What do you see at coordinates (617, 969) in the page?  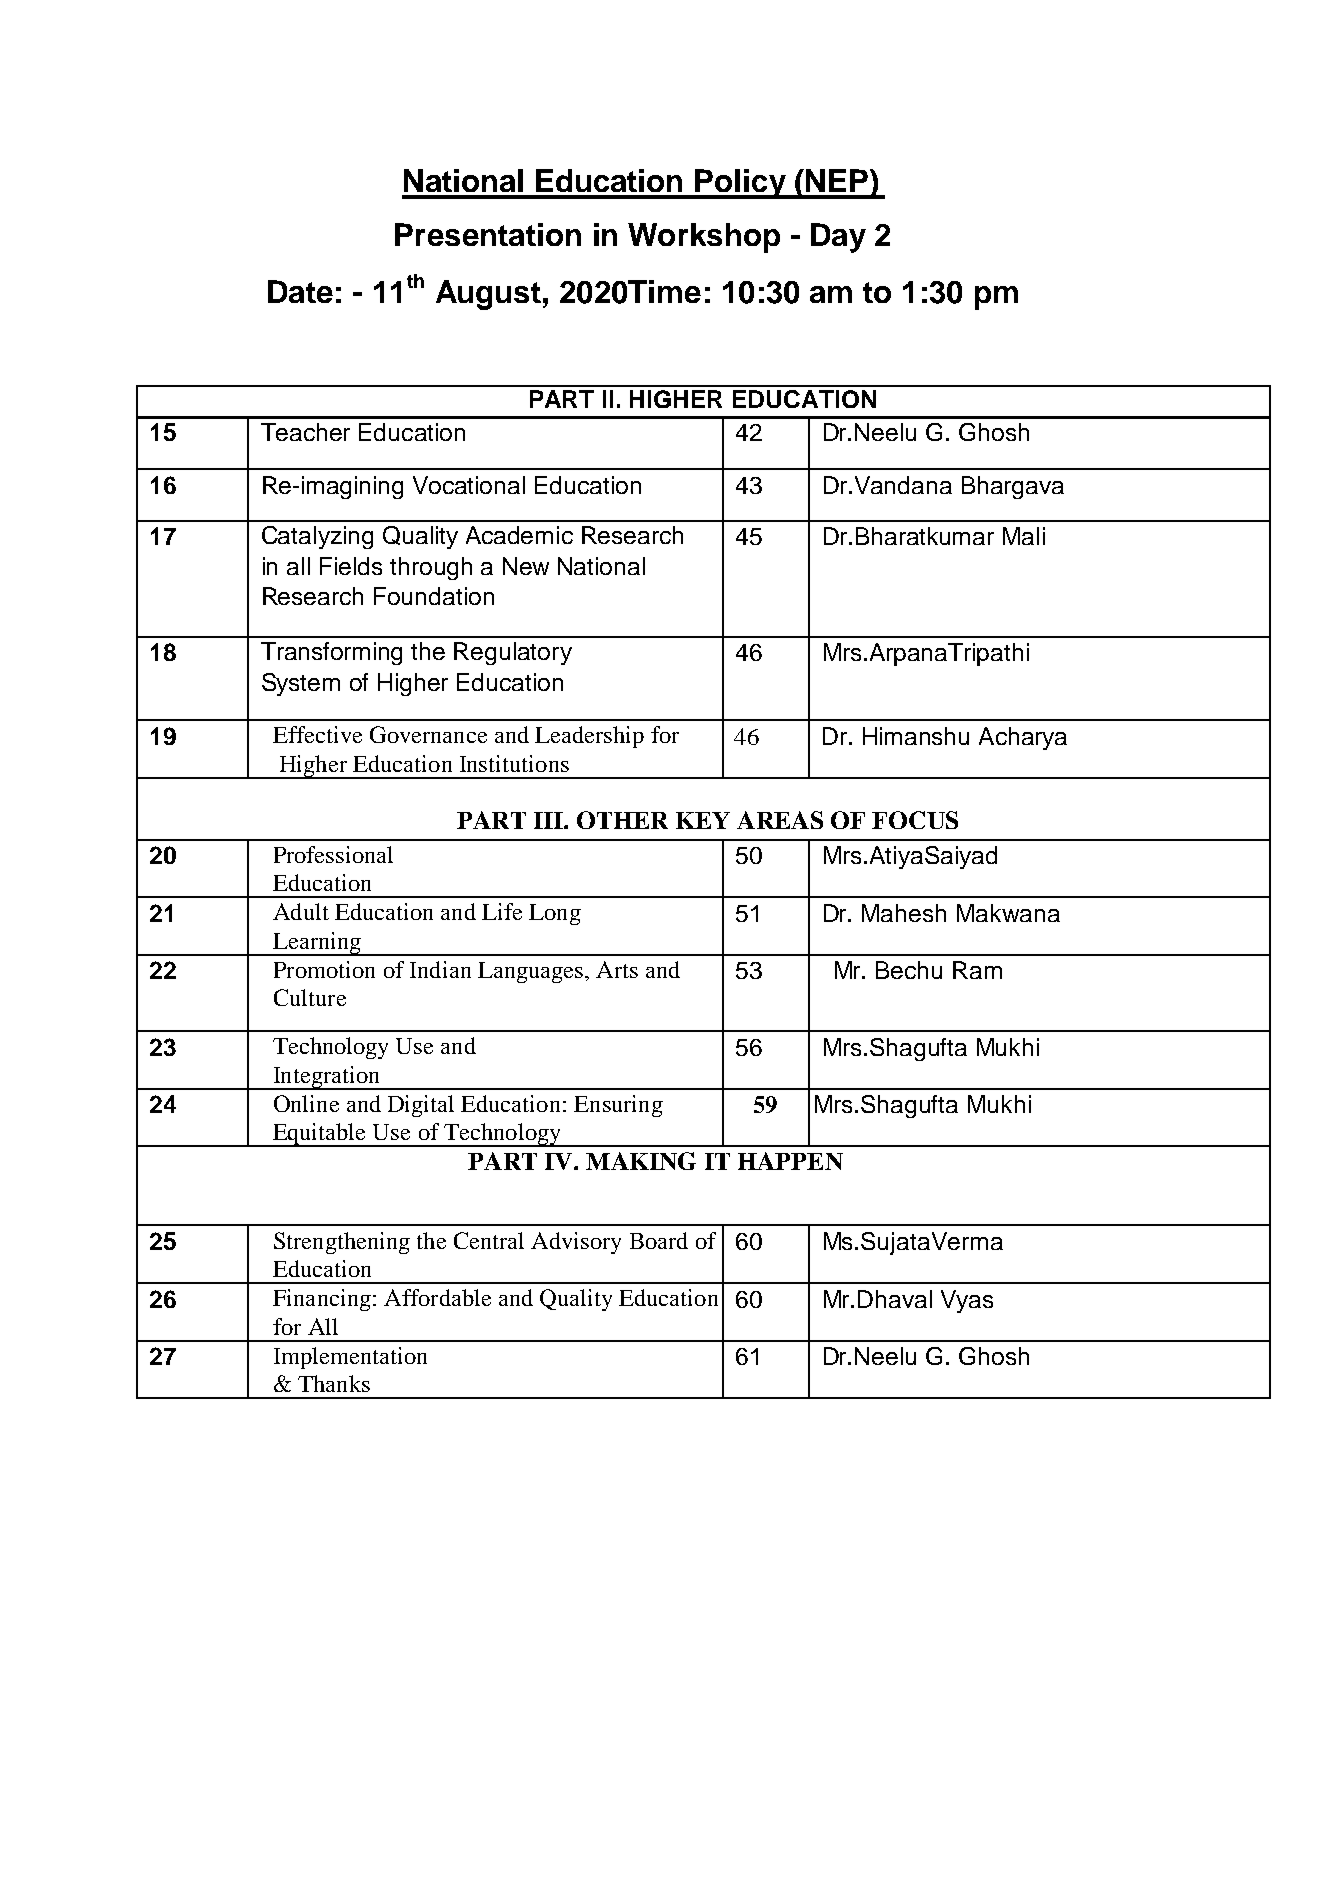 I see `Arts` at bounding box center [617, 969].
